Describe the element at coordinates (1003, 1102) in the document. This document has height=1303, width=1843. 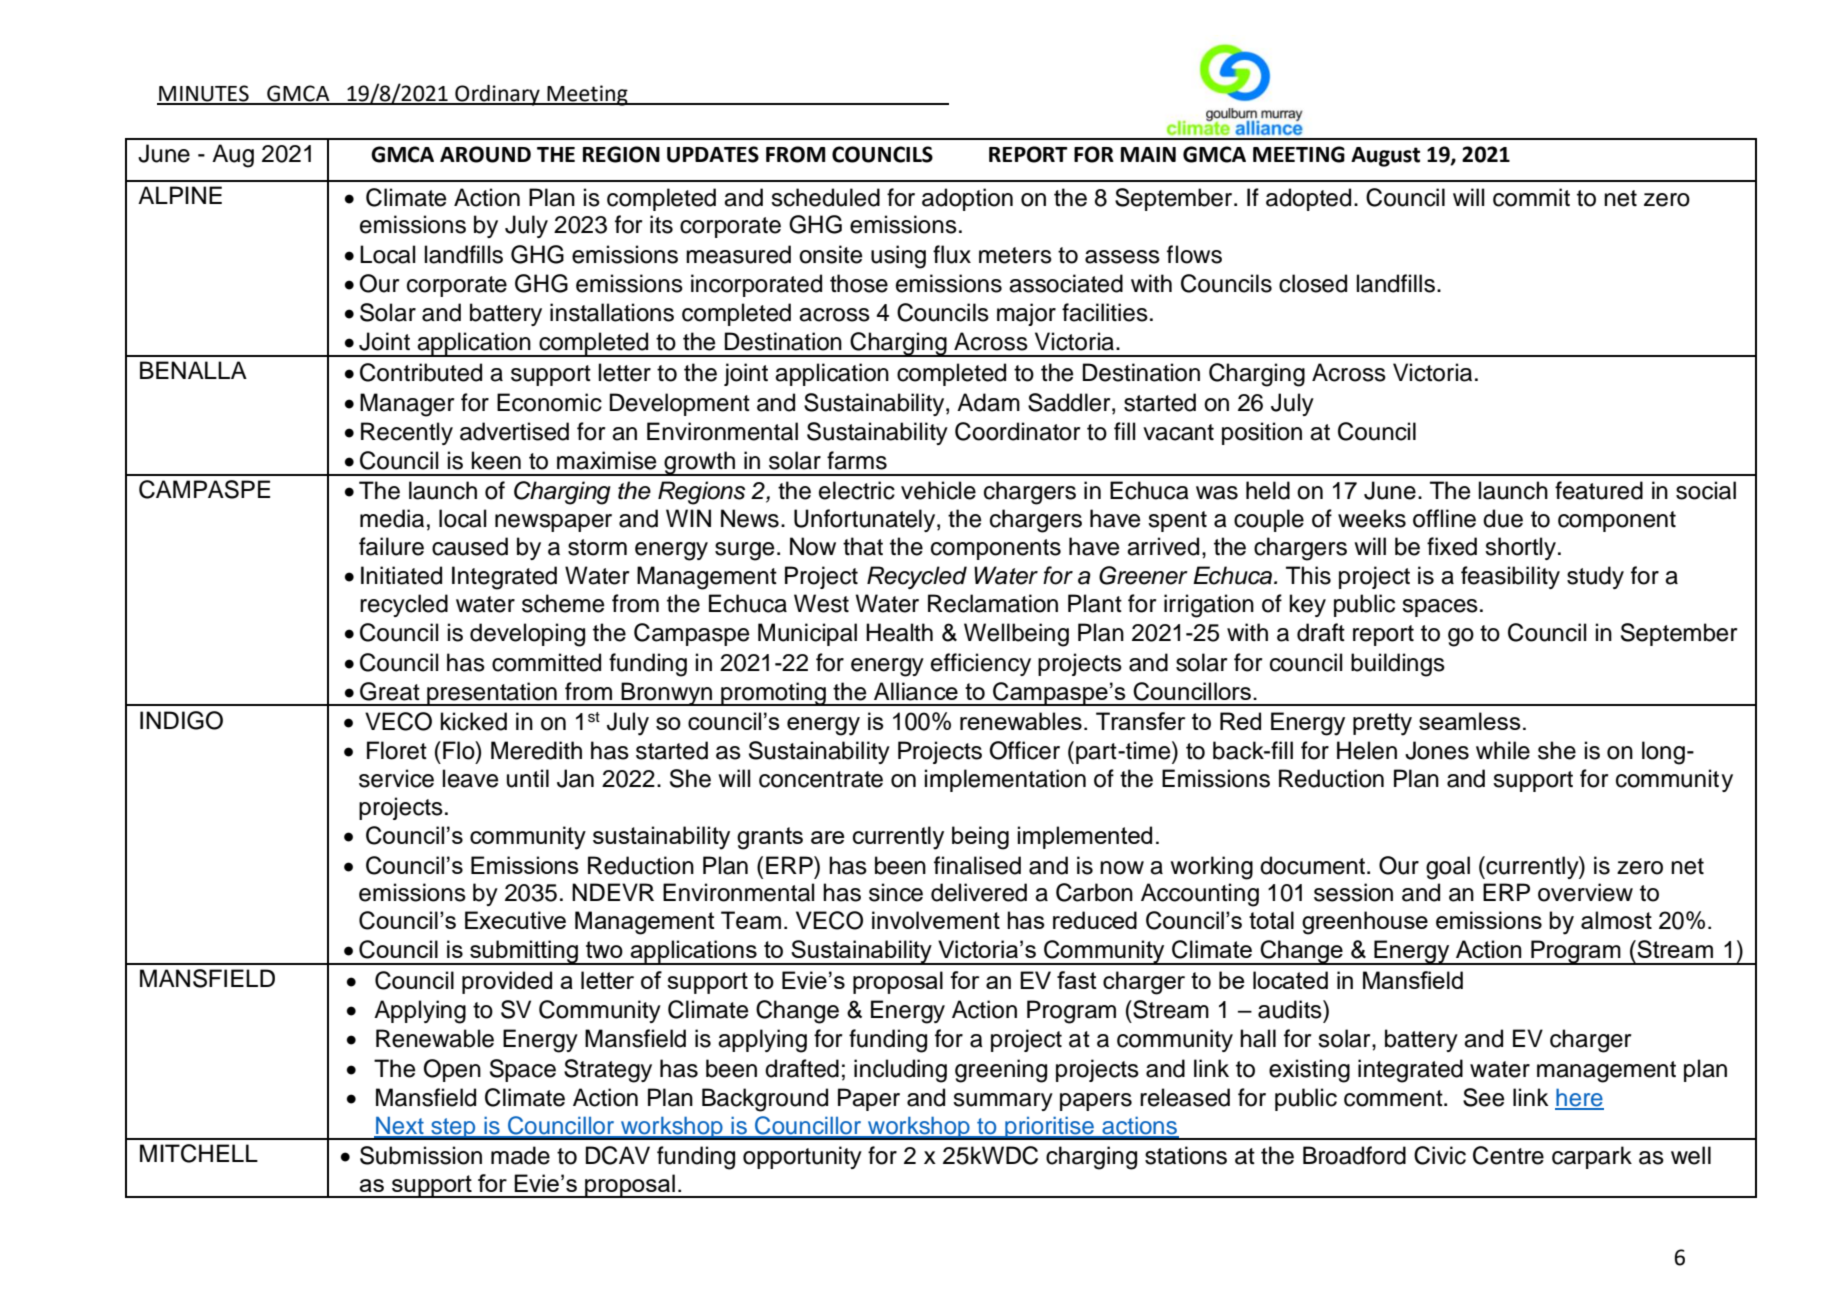
I see `summary` at that location.
